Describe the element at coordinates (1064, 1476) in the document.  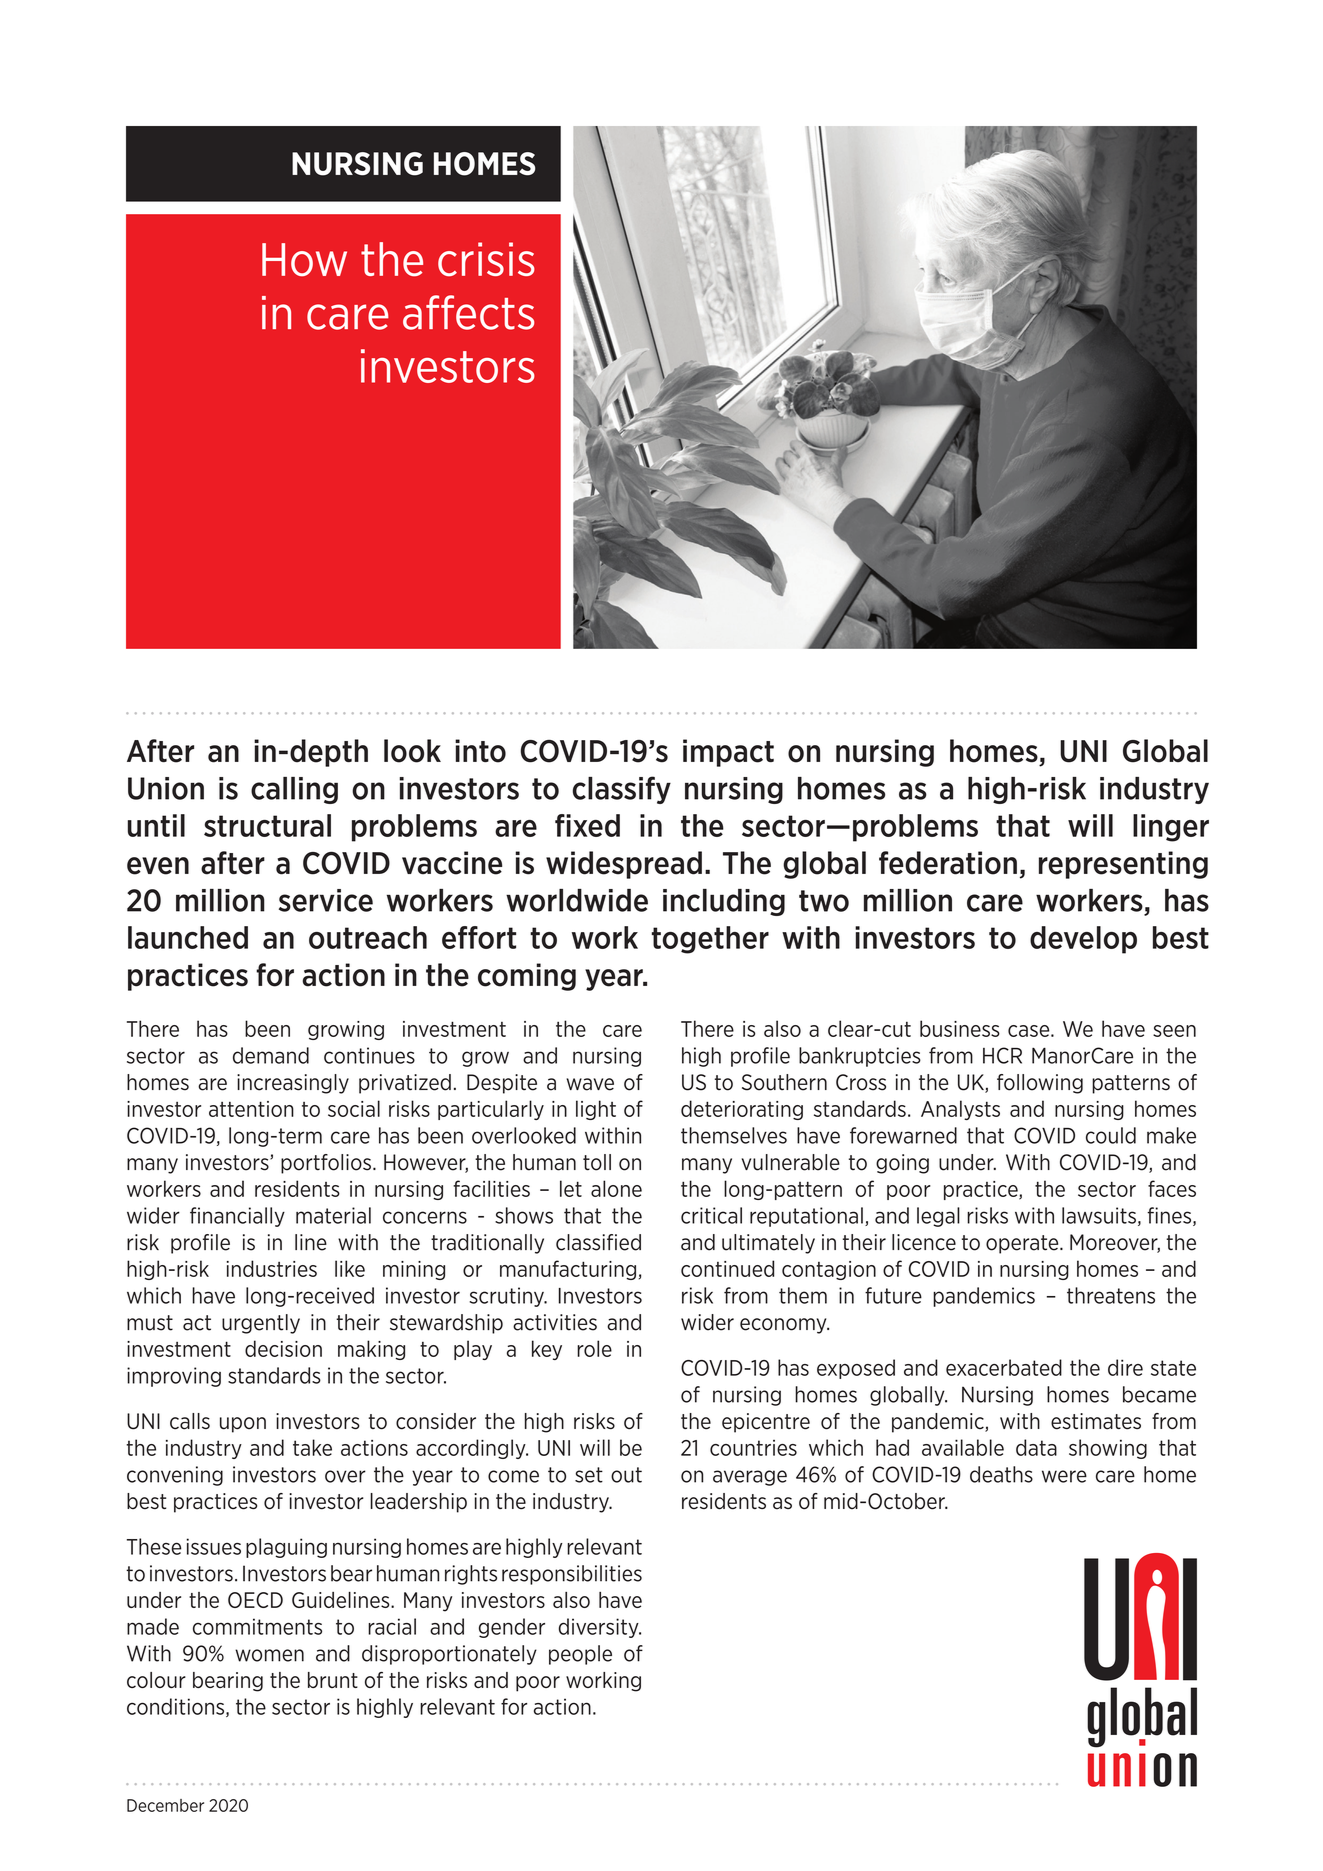
I see `were` at that location.
